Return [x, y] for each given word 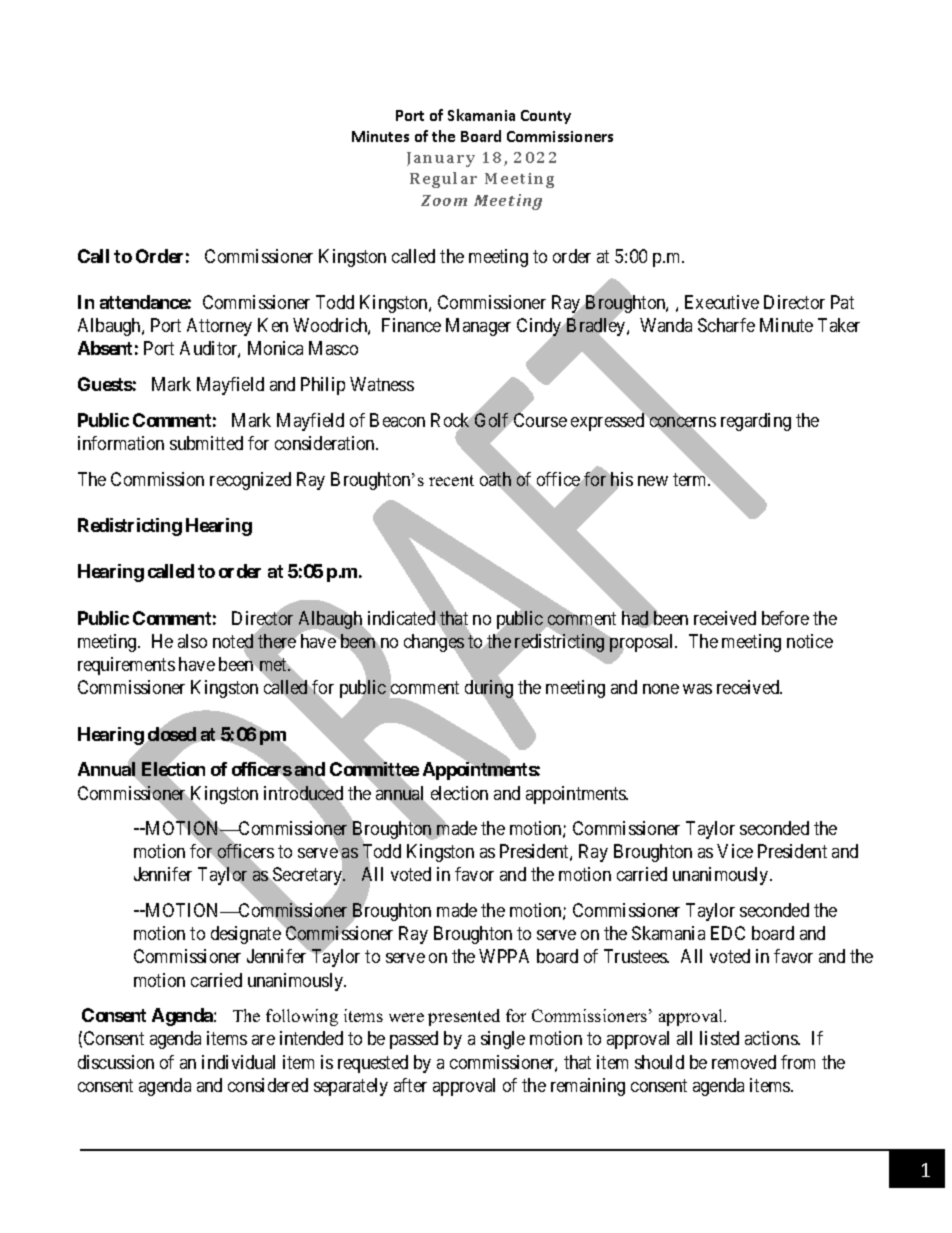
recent [451, 480]
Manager [478, 327]
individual [238, 1062]
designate [246, 935]
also [192, 641]
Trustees [636, 956]
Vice [735, 851]
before [785, 618]
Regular [443, 180]
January [441, 159]
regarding [756, 422]
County [546, 117]
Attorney [219, 327]
